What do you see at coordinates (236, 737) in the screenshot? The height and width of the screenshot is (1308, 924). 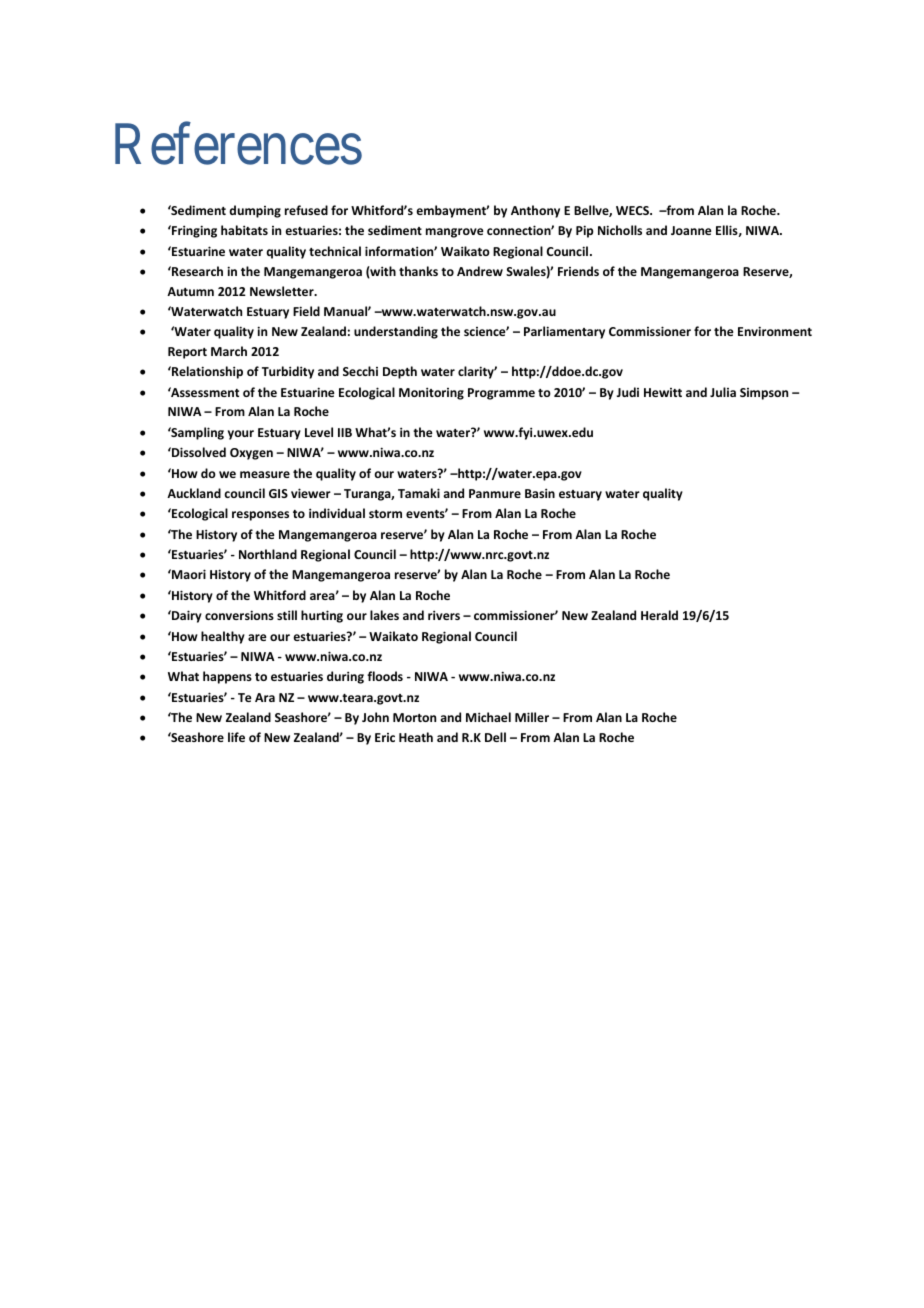 I see `life` at bounding box center [236, 737].
